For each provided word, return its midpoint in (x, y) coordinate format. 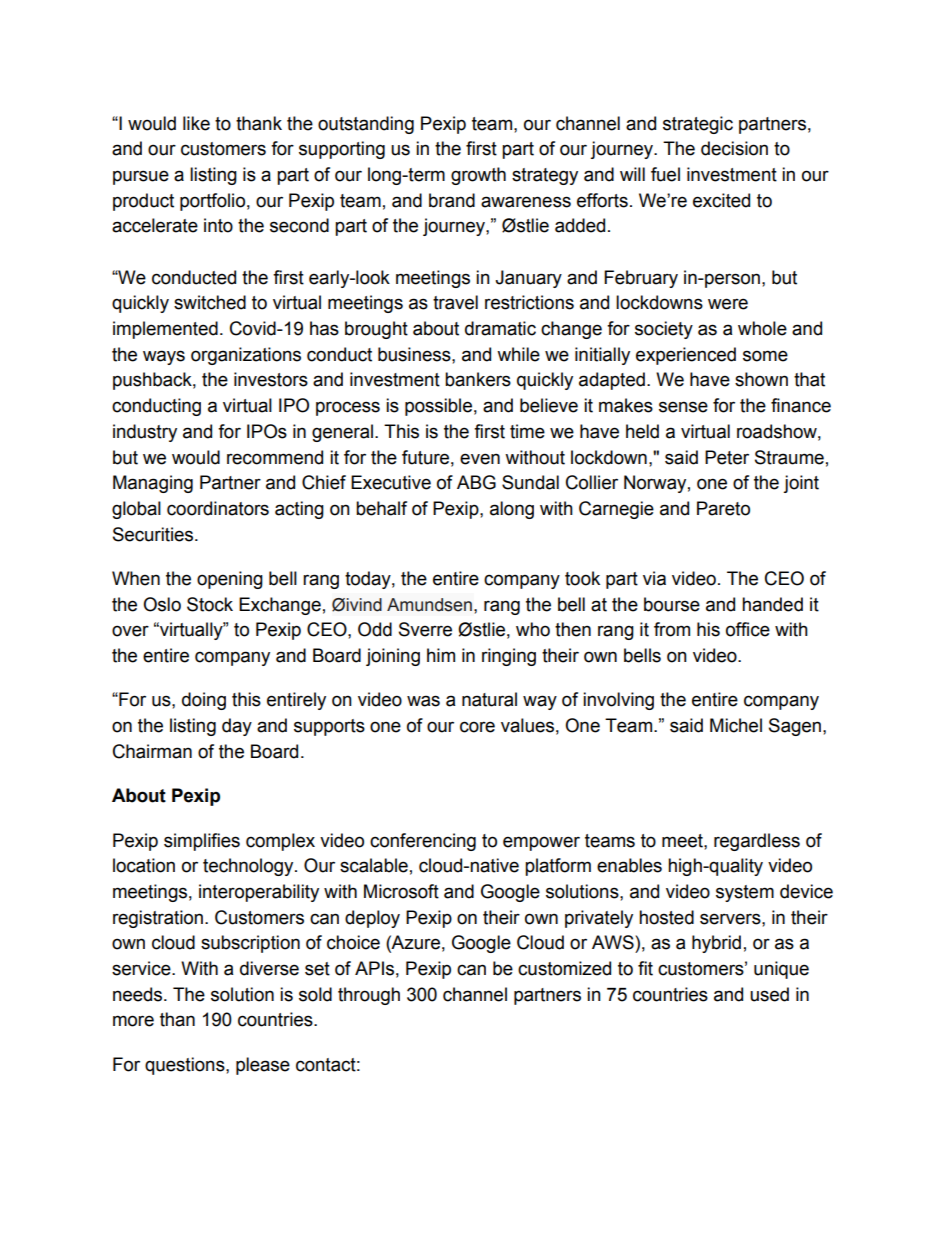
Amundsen (429, 605)
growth (478, 176)
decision (734, 148)
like (196, 123)
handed (772, 604)
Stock (210, 604)
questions (186, 1066)
